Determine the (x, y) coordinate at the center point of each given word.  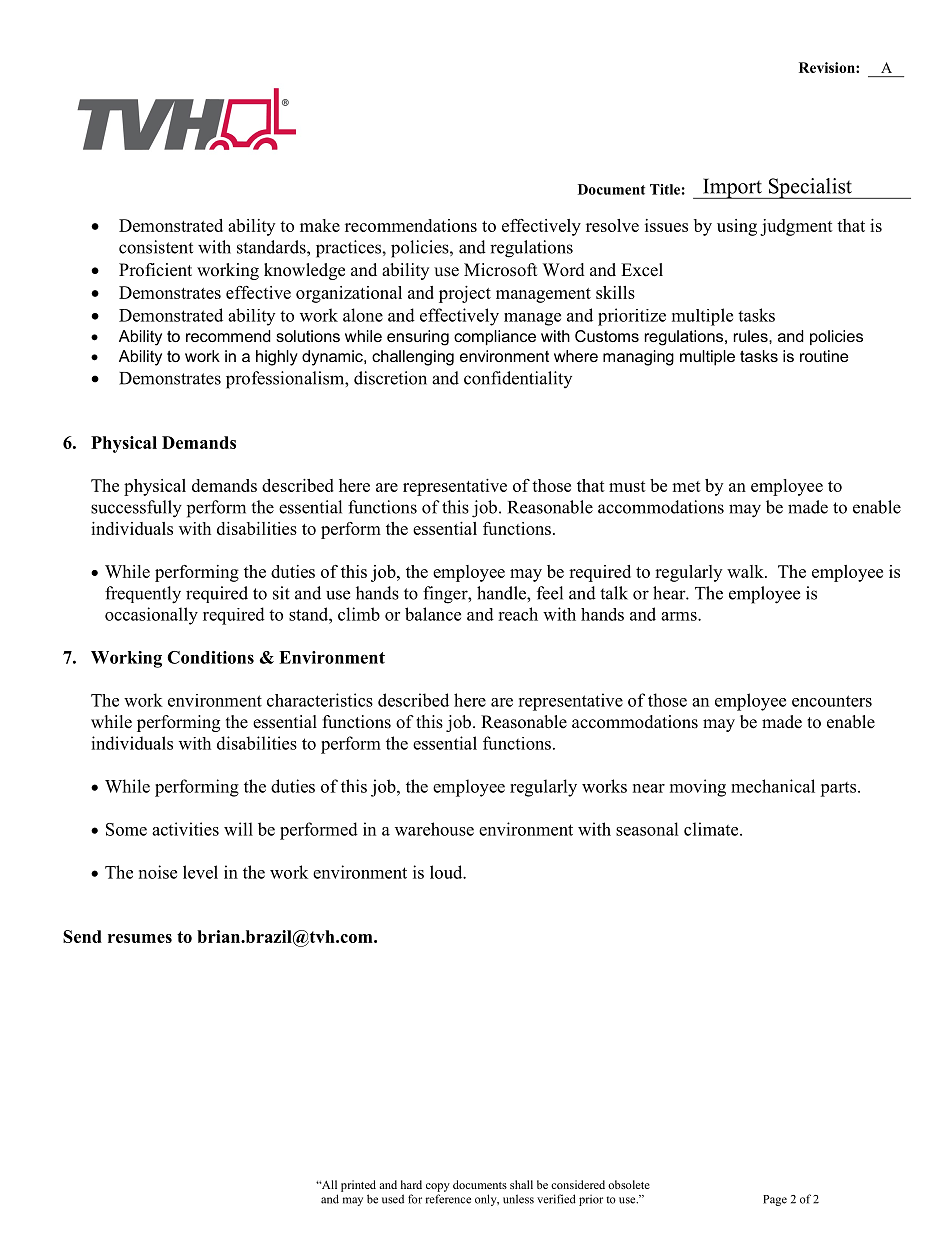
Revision (828, 67)
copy (438, 1187)
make (320, 225)
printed (358, 1186)
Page (775, 1200)
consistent (156, 247)
